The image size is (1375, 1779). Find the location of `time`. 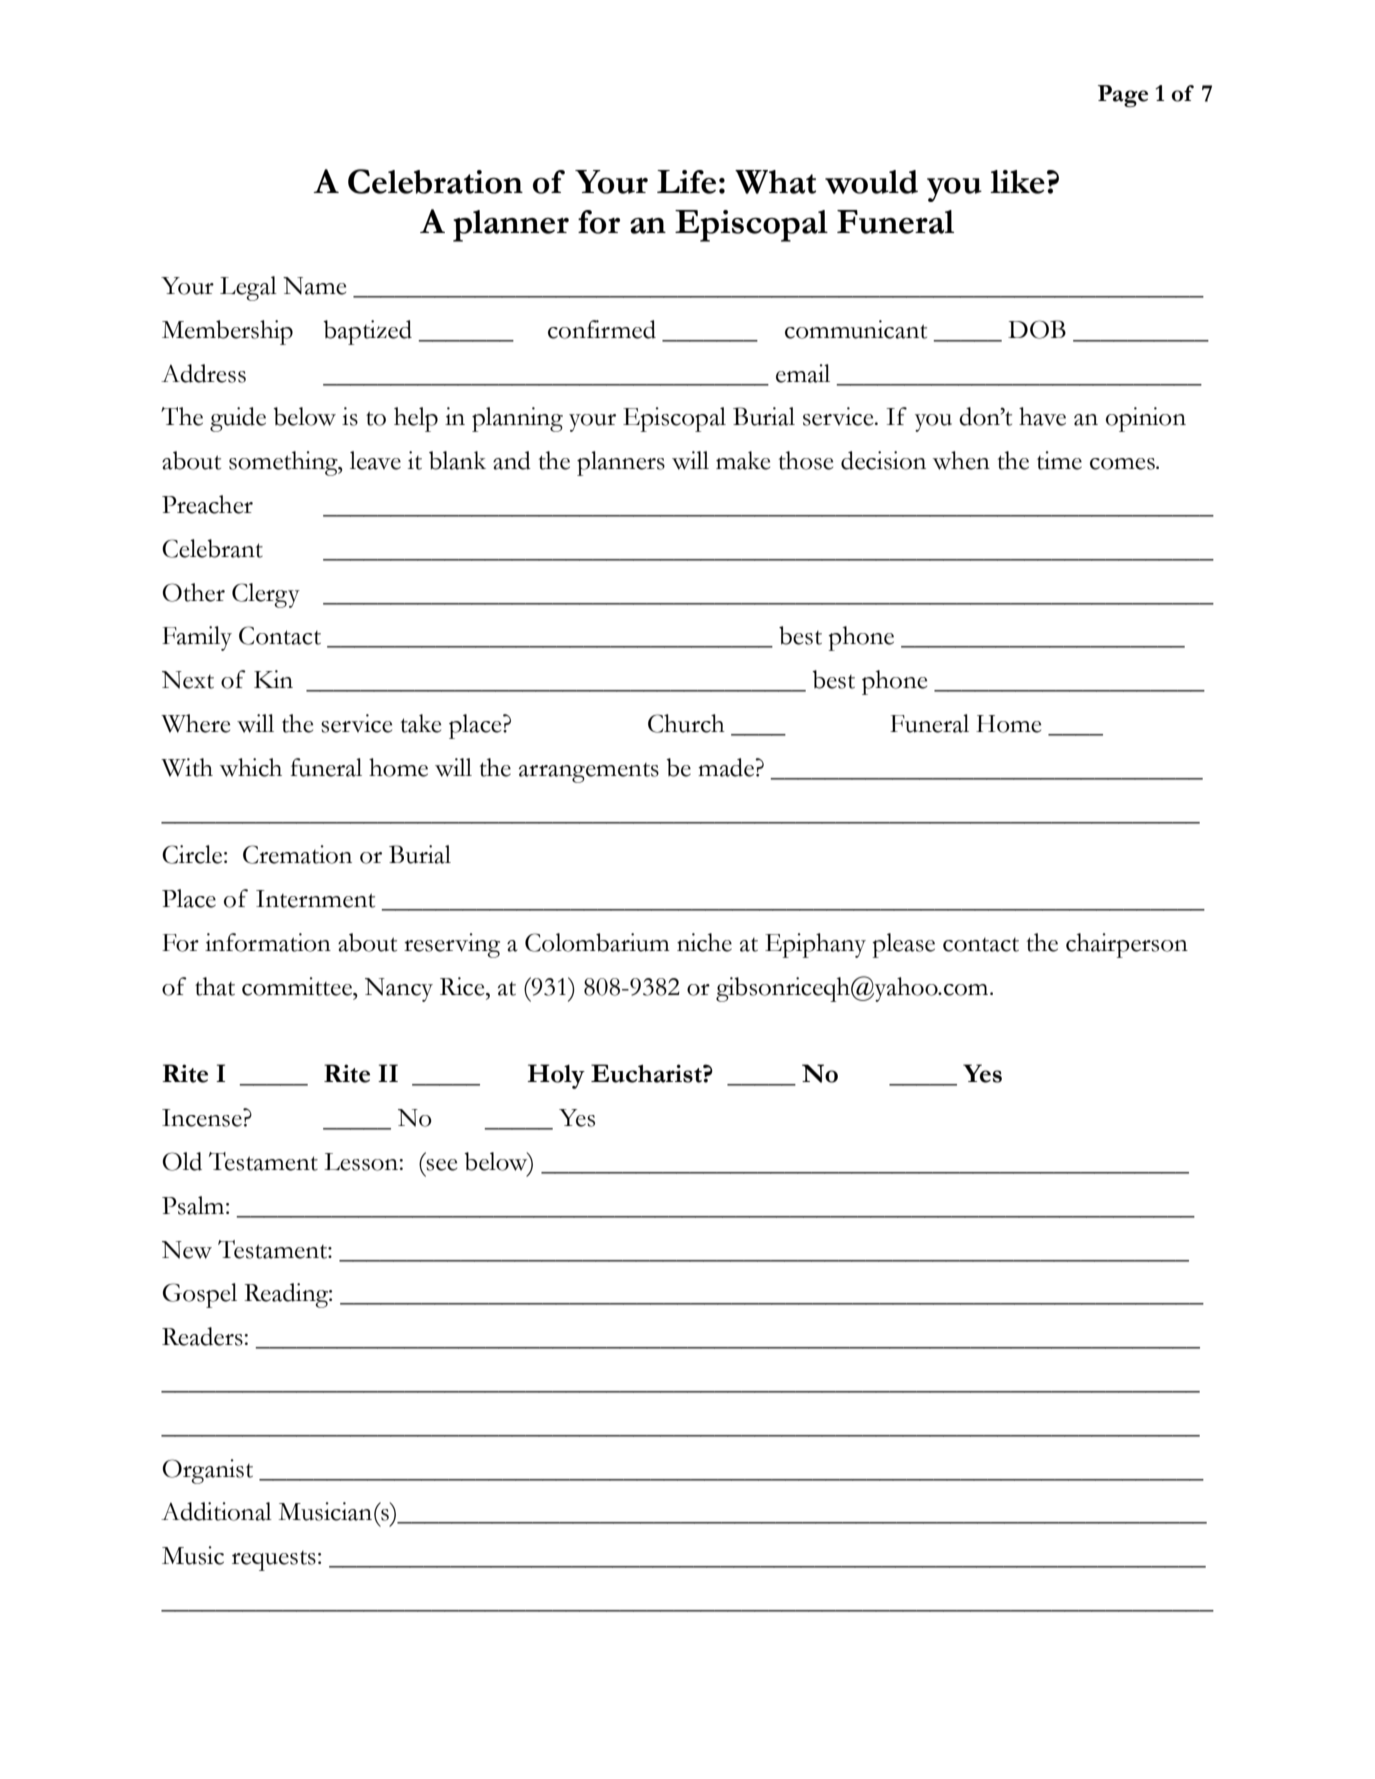

time is located at coordinates (1059, 460).
